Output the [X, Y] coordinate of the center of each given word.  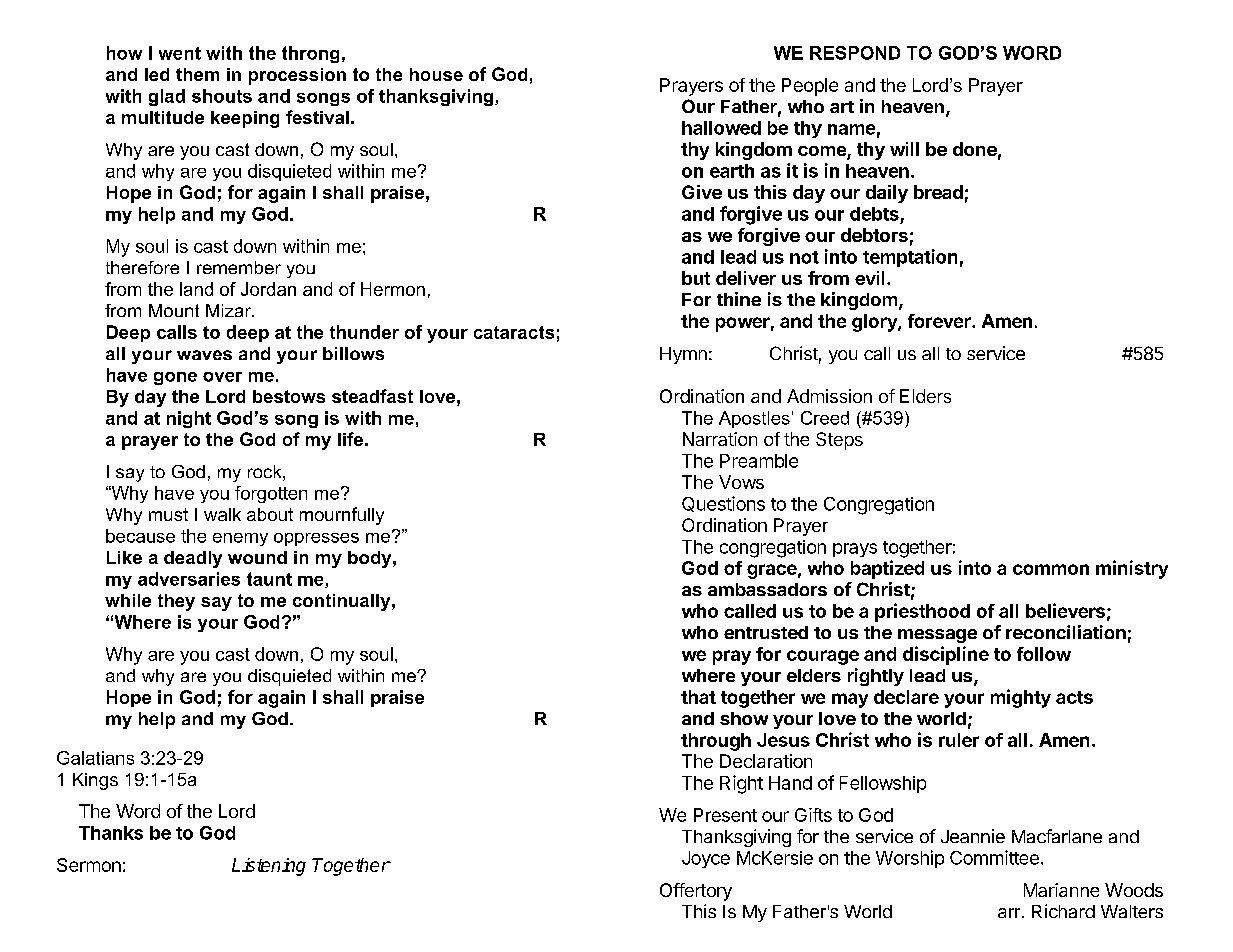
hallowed [721, 128]
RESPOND [855, 53]
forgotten [271, 494]
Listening [269, 867]
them [197, 74]
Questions [723, 504]
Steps [839, 441]
